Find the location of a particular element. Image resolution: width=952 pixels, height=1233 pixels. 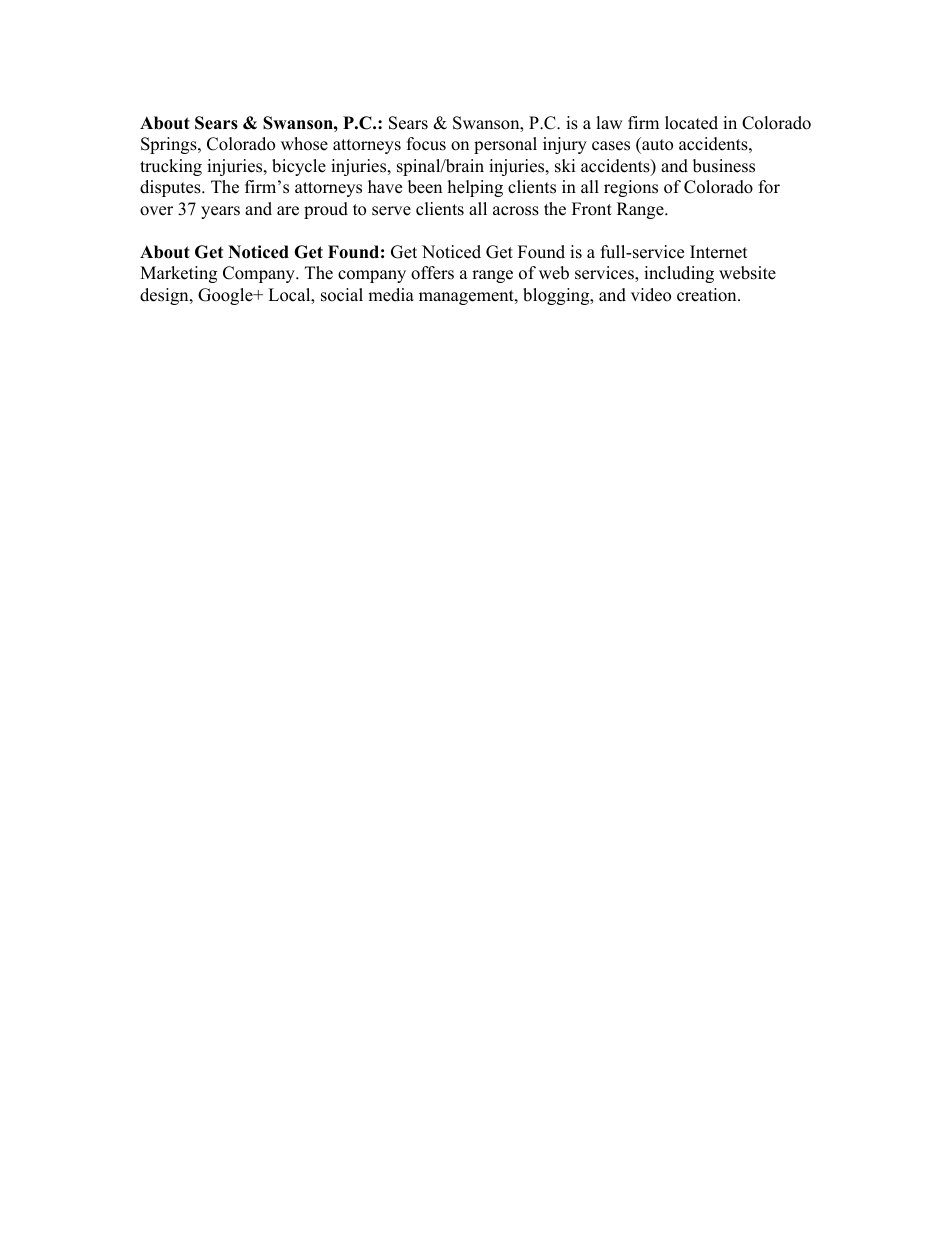

located is located at coordinates (691, 123).
